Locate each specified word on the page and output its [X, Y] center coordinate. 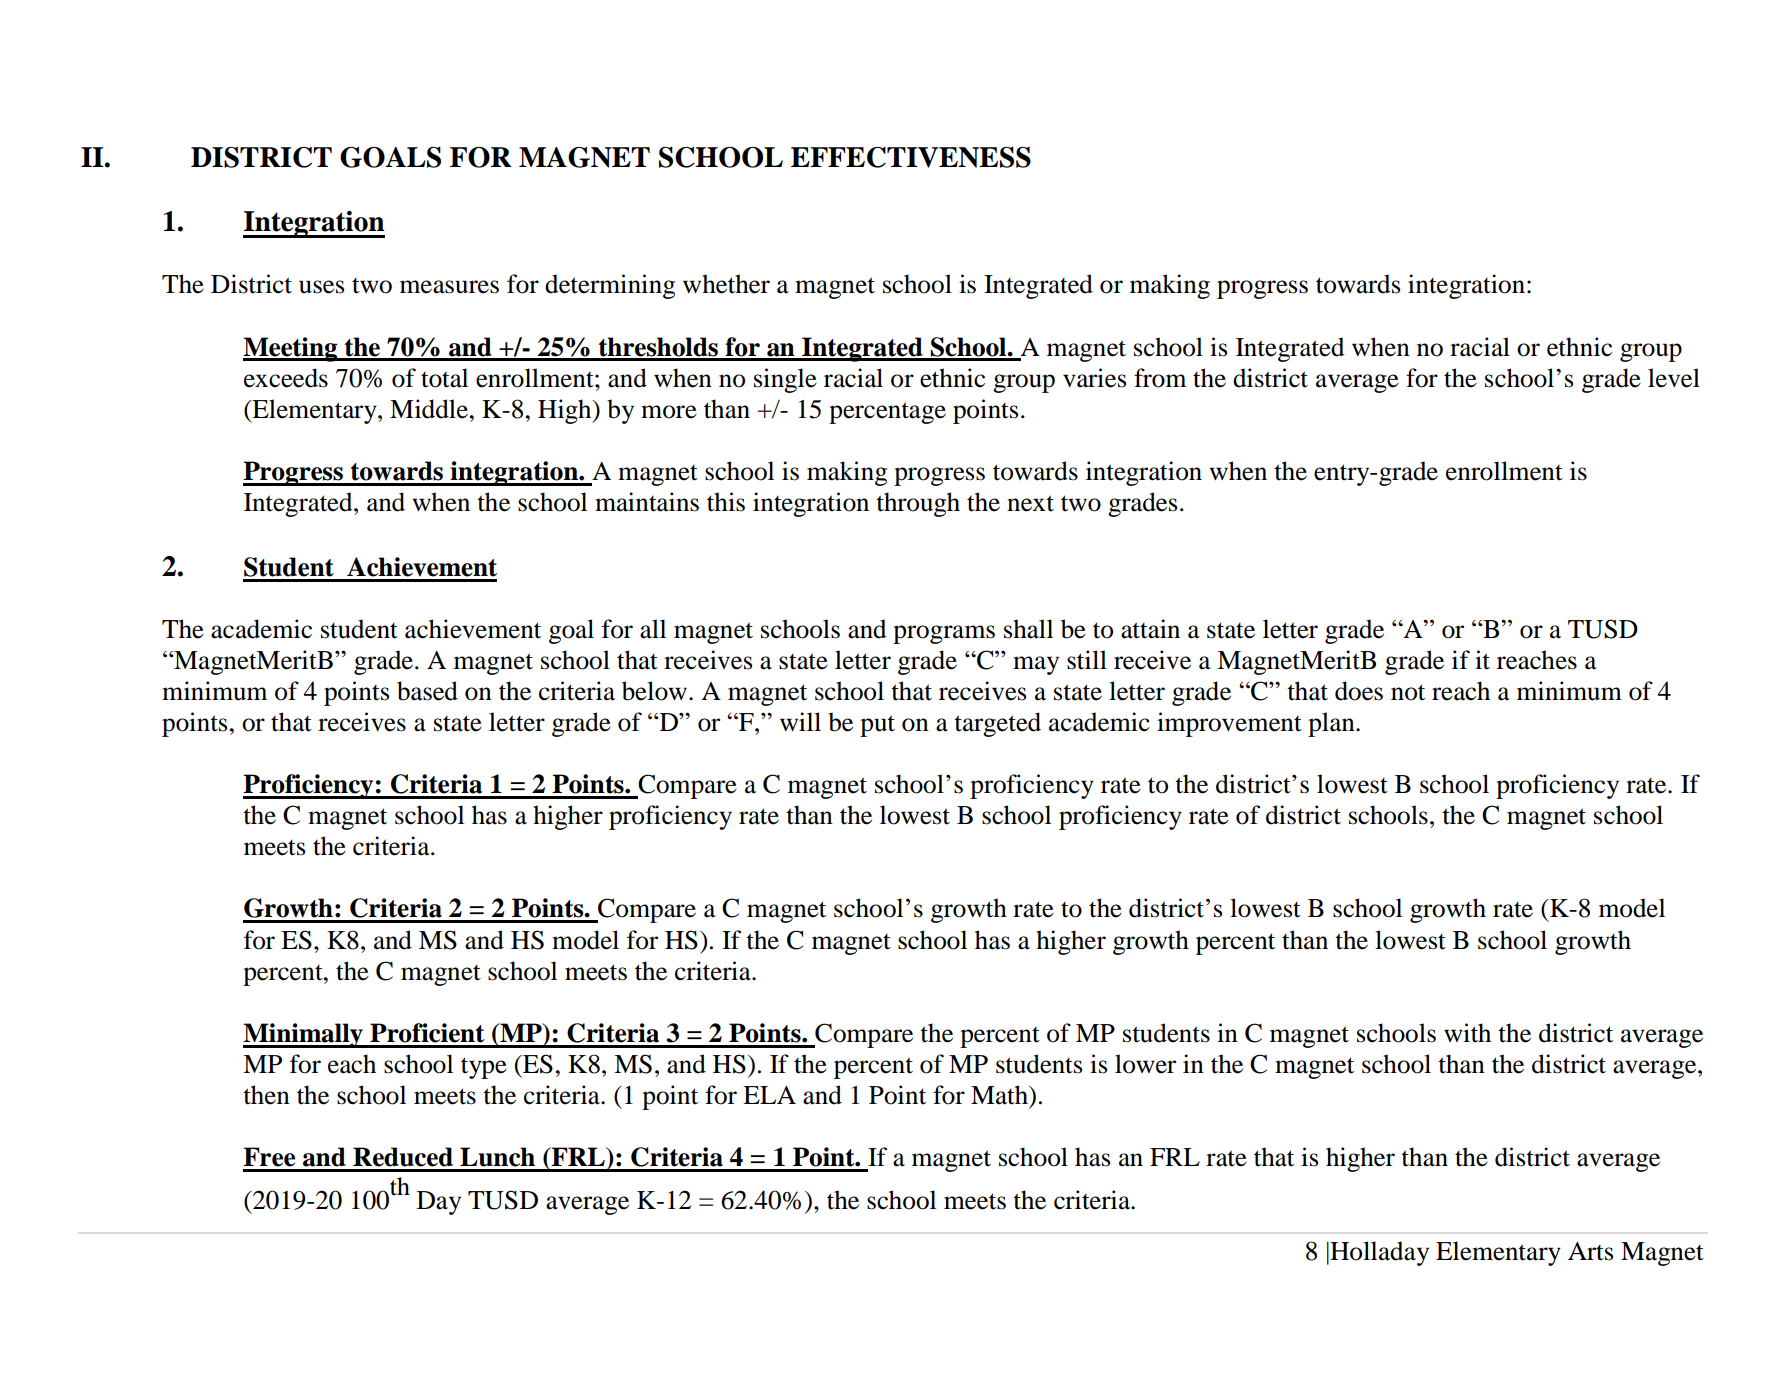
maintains [647, 502]
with [1467, 1033]
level [1674, 378]
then [266, 1095]
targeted [997, 724]
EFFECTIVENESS [911, 157]
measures [449, 287]
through [918, 504]
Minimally [304, 1035]
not [1408, 692]
